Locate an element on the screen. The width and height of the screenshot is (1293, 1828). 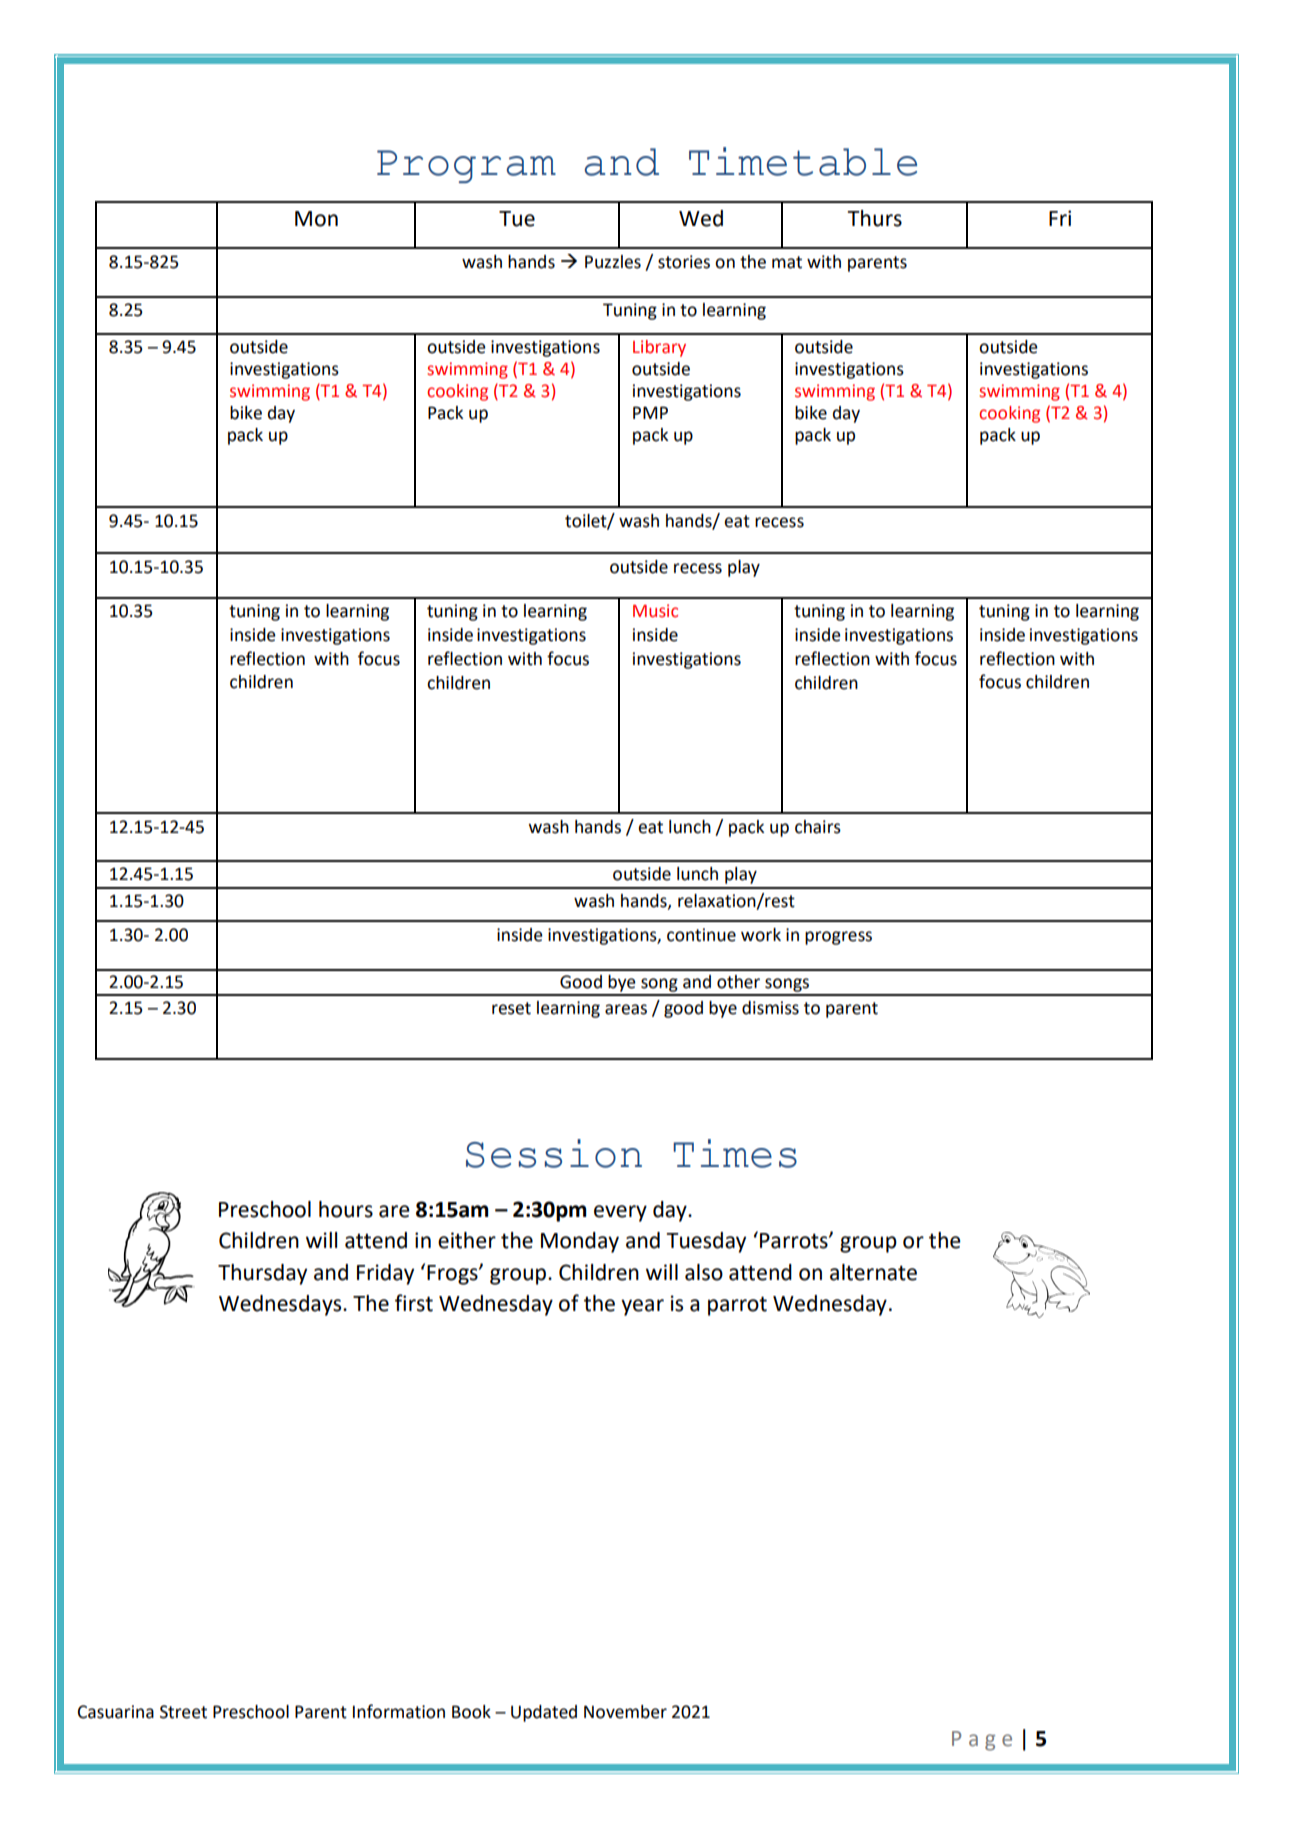
reset is located at coordinates (511, 1008).
